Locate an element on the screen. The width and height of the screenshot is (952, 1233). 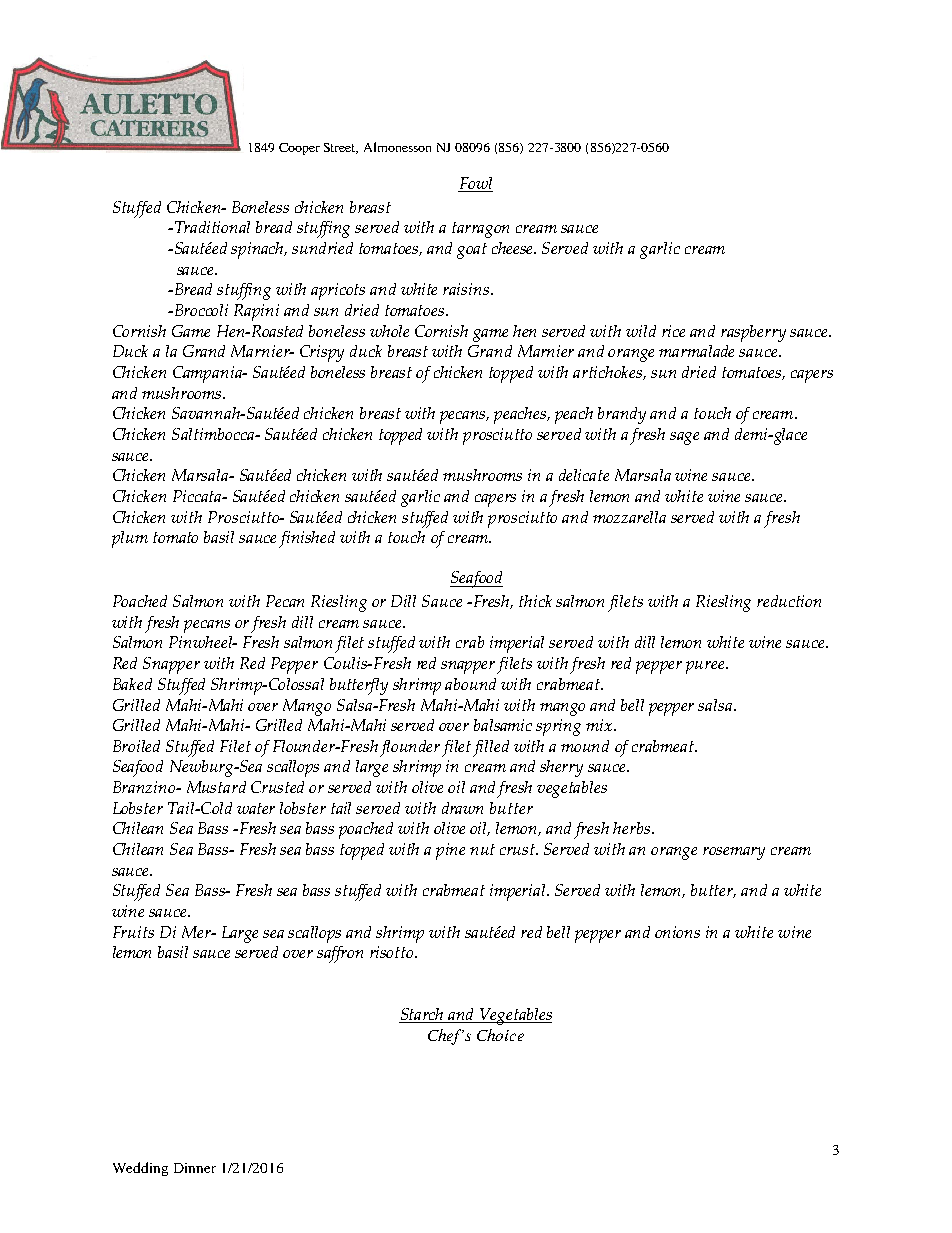
delicate is located at coordinates (584, 475).
